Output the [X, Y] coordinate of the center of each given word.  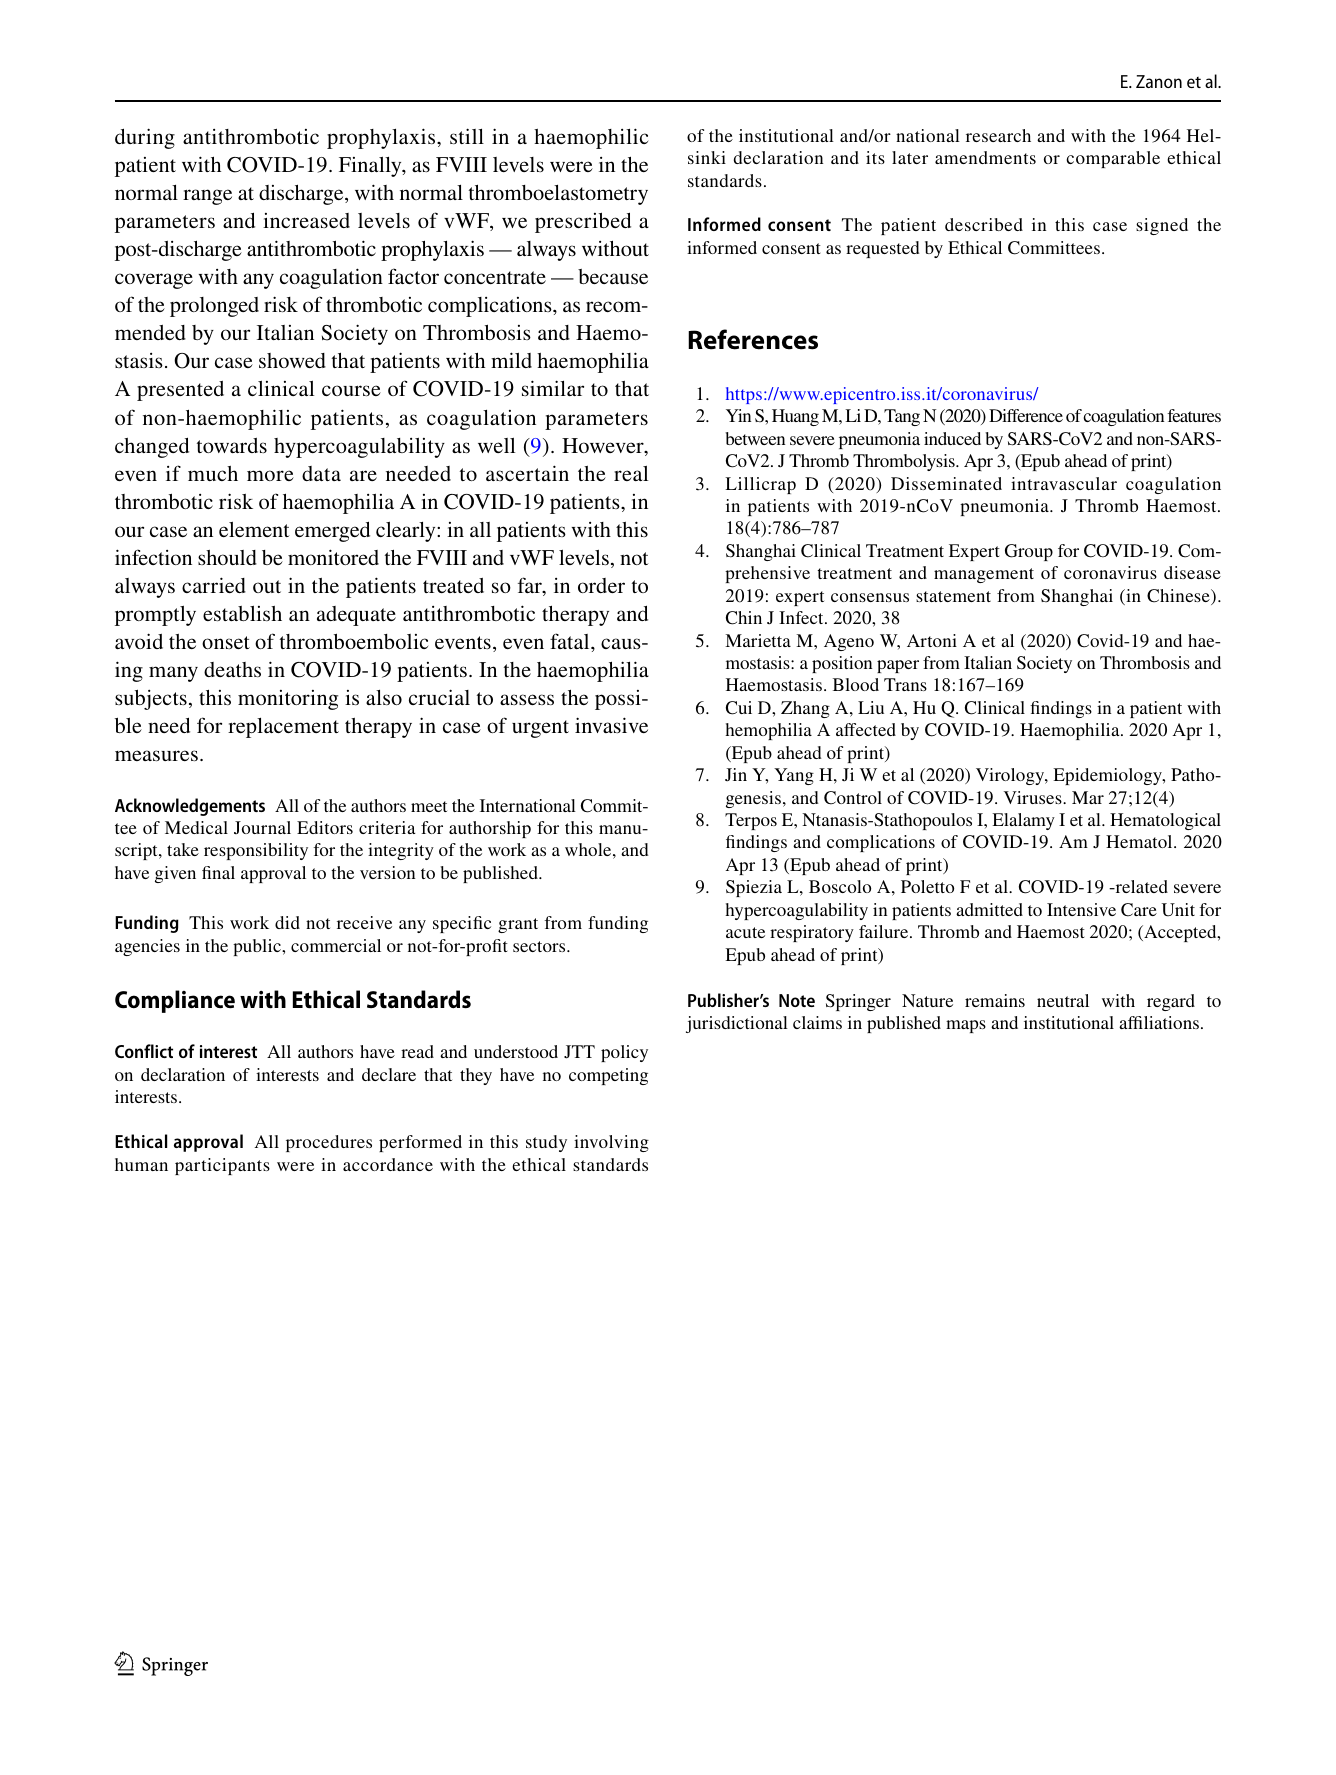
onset [226, 642]
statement [953, 596]
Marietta [758, 640]
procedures [329, 1143]
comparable [1113, 159]
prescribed [583, 222]
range [207, 197]
